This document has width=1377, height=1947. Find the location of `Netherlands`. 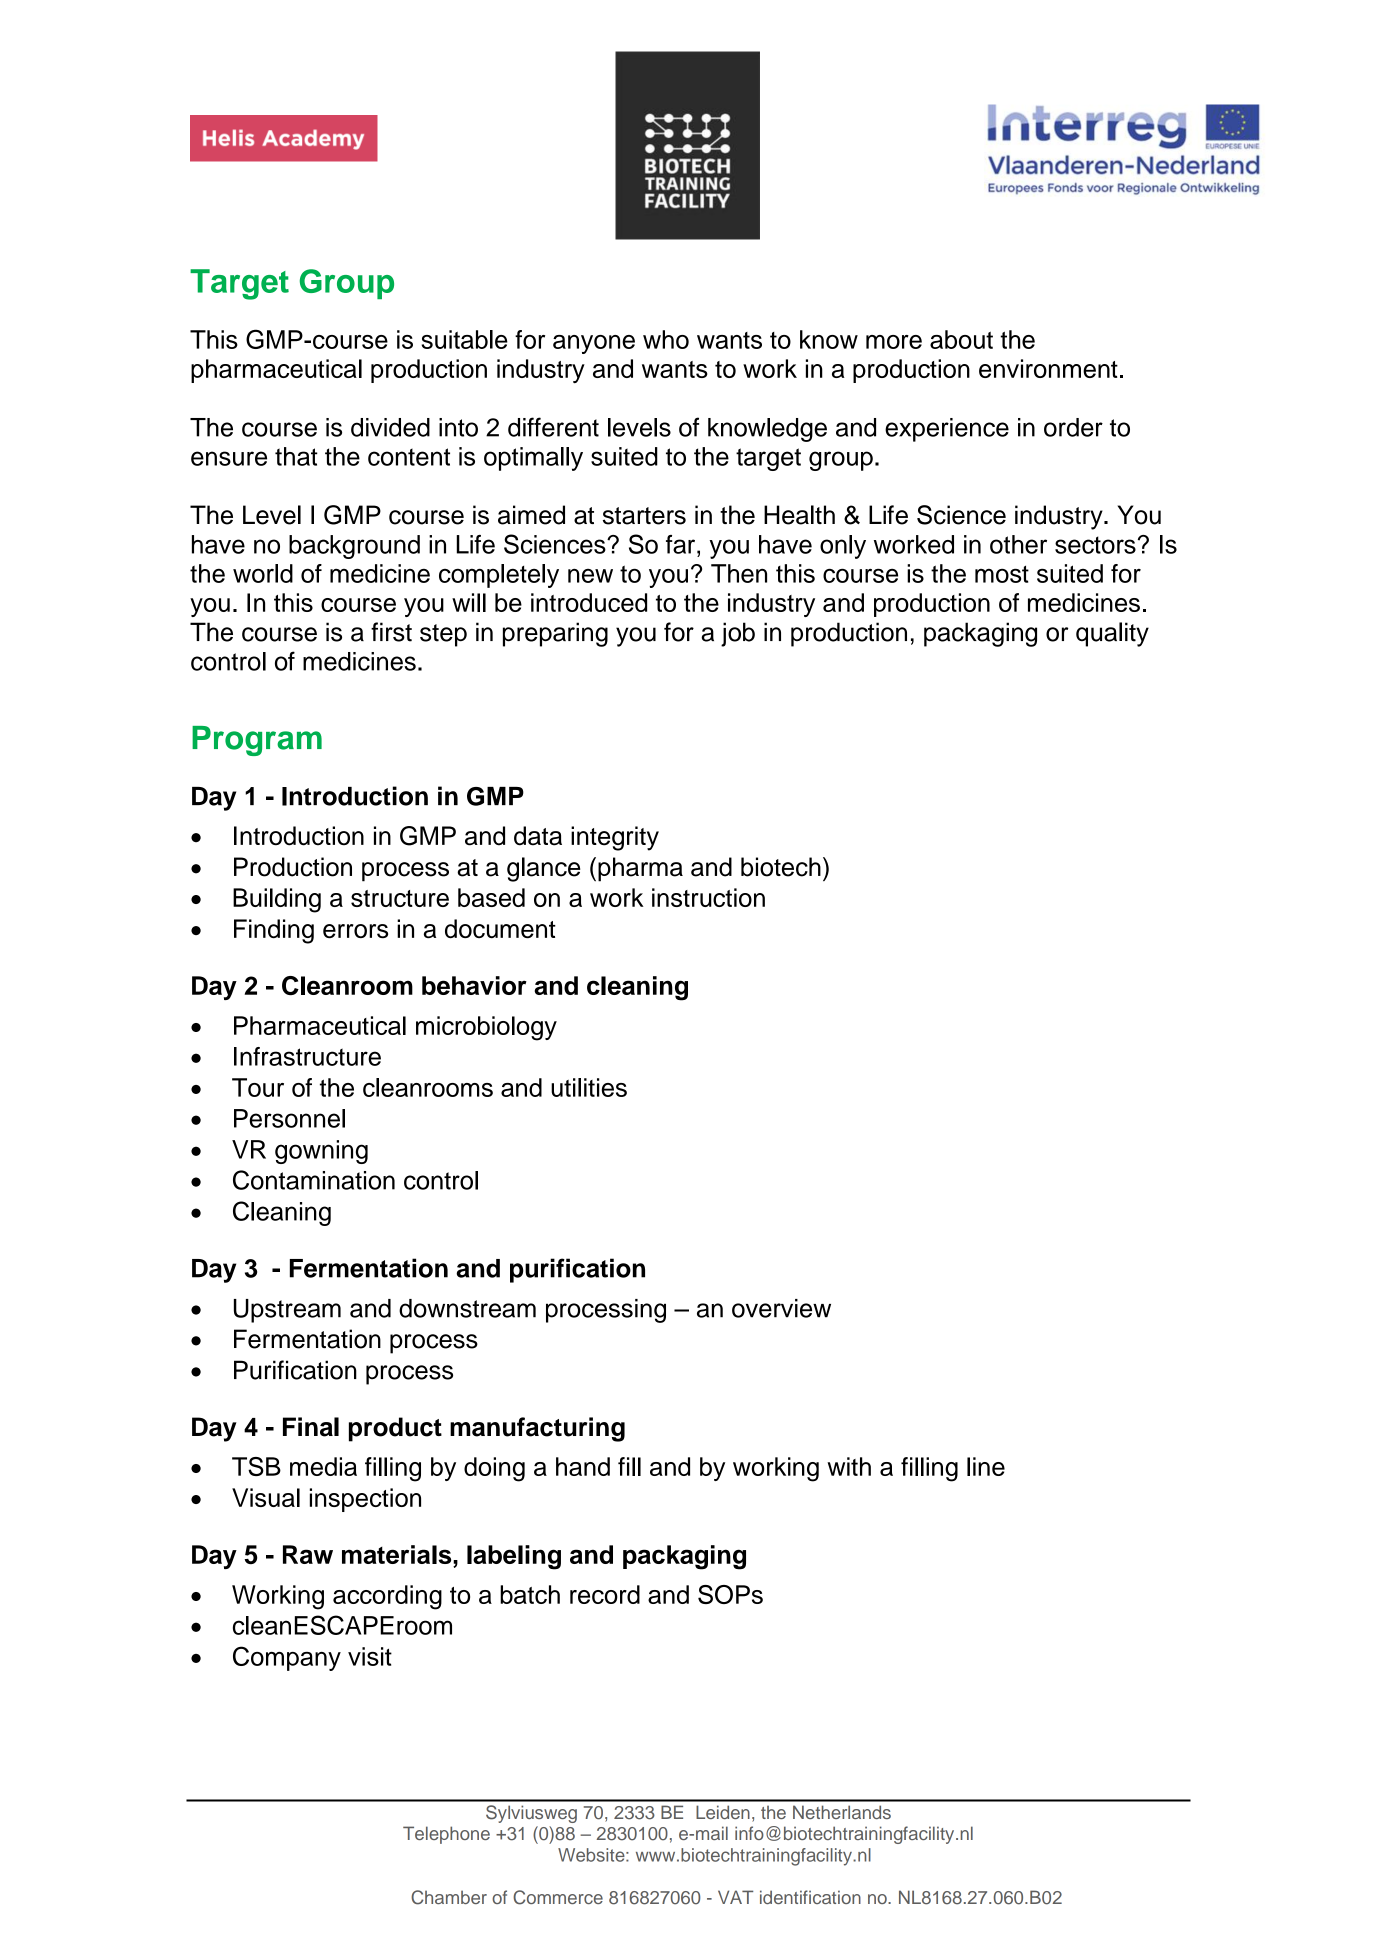

Netherlands is located at coordinates (842, 1812).
